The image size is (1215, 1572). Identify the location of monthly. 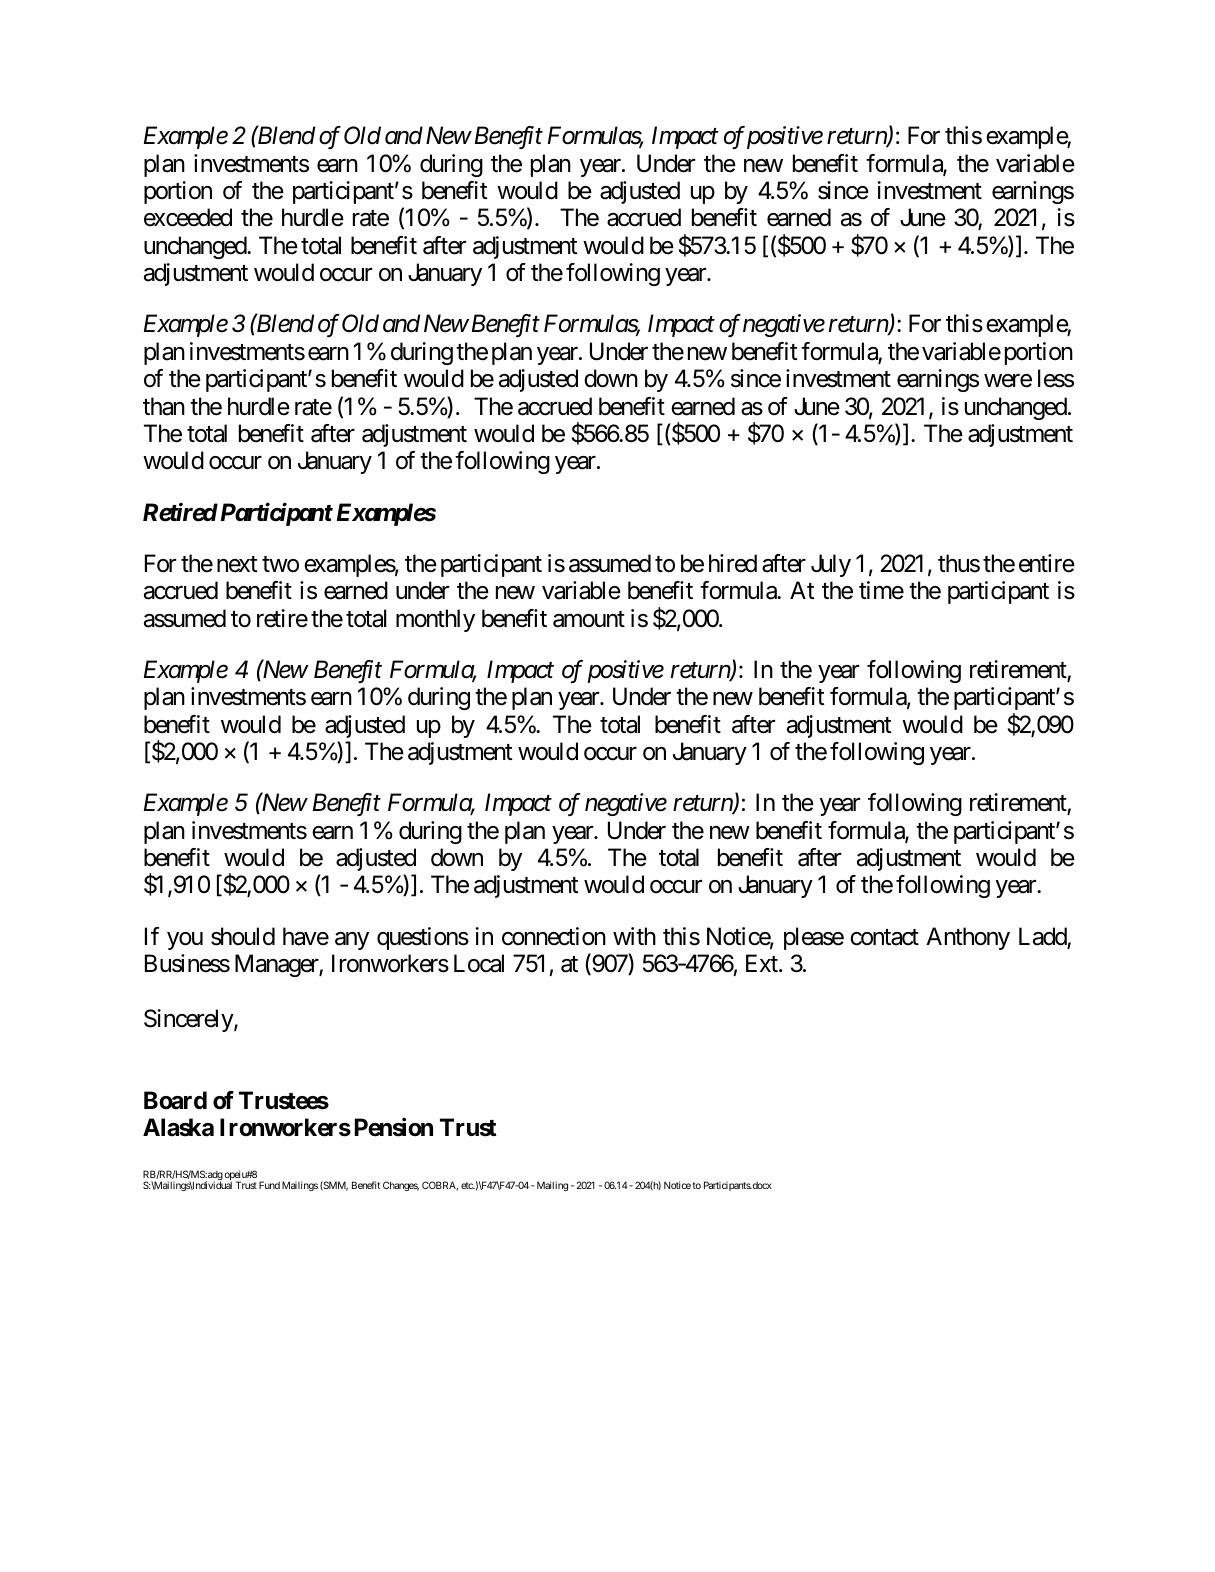
(435, 620).
